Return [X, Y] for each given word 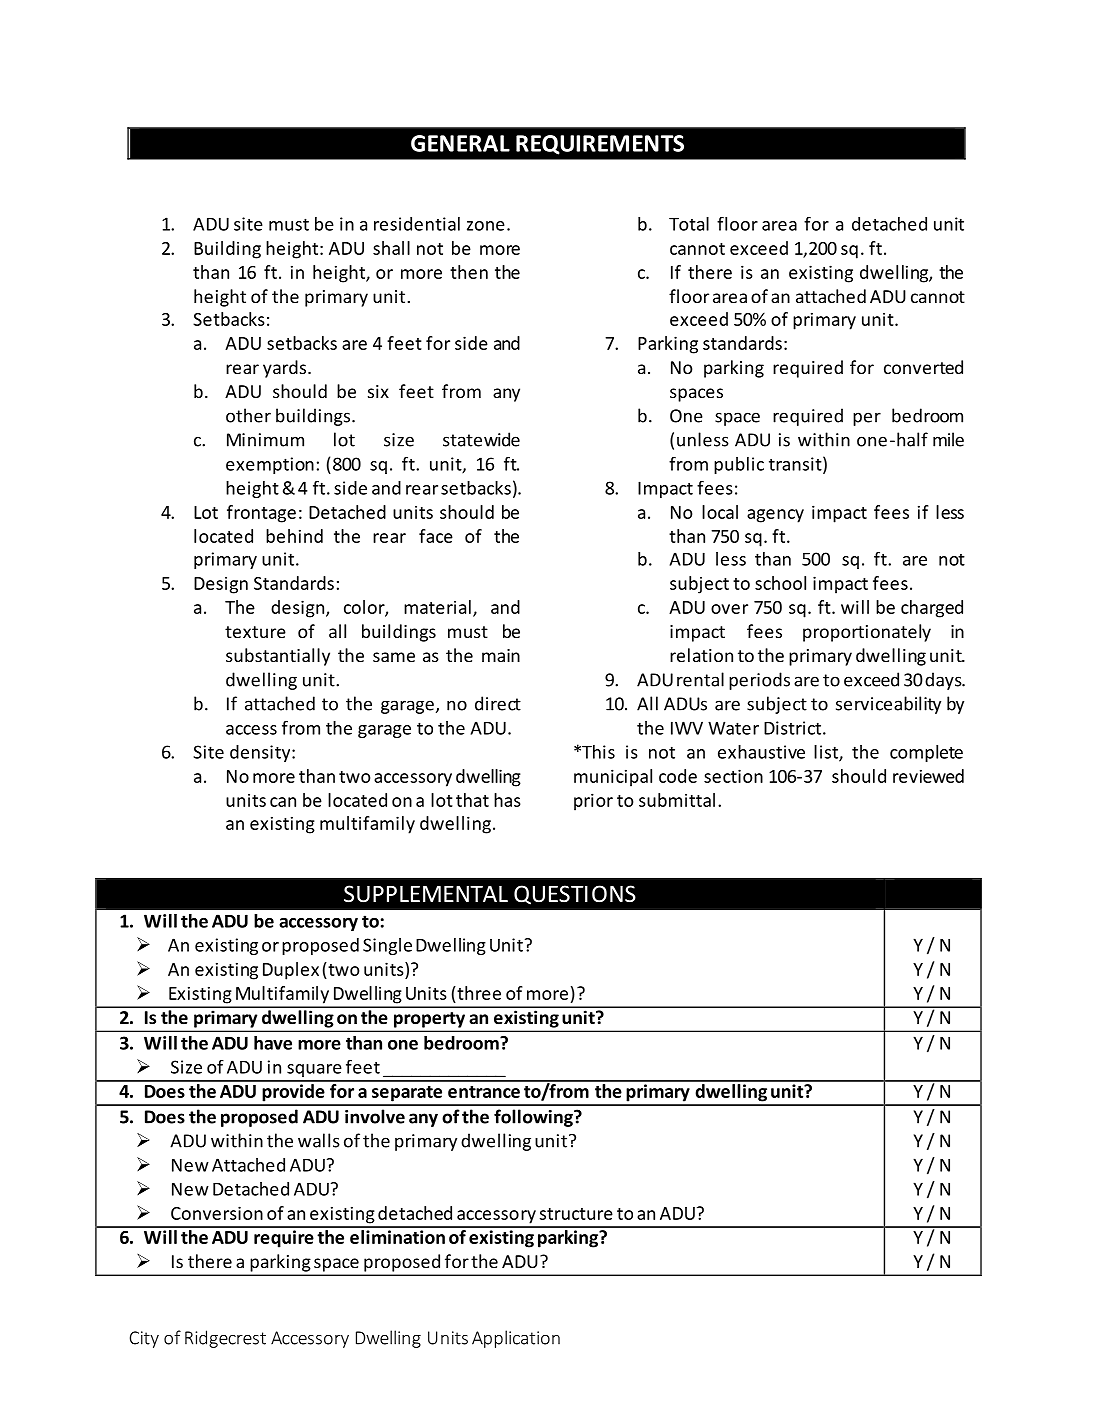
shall [391, 248]
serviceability [888, 705]
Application [516, 1339]
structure [576, 1214]
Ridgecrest [225, 1339]
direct [498, 703]
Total [689, 224]
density [261, 753]
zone [486, 226]
